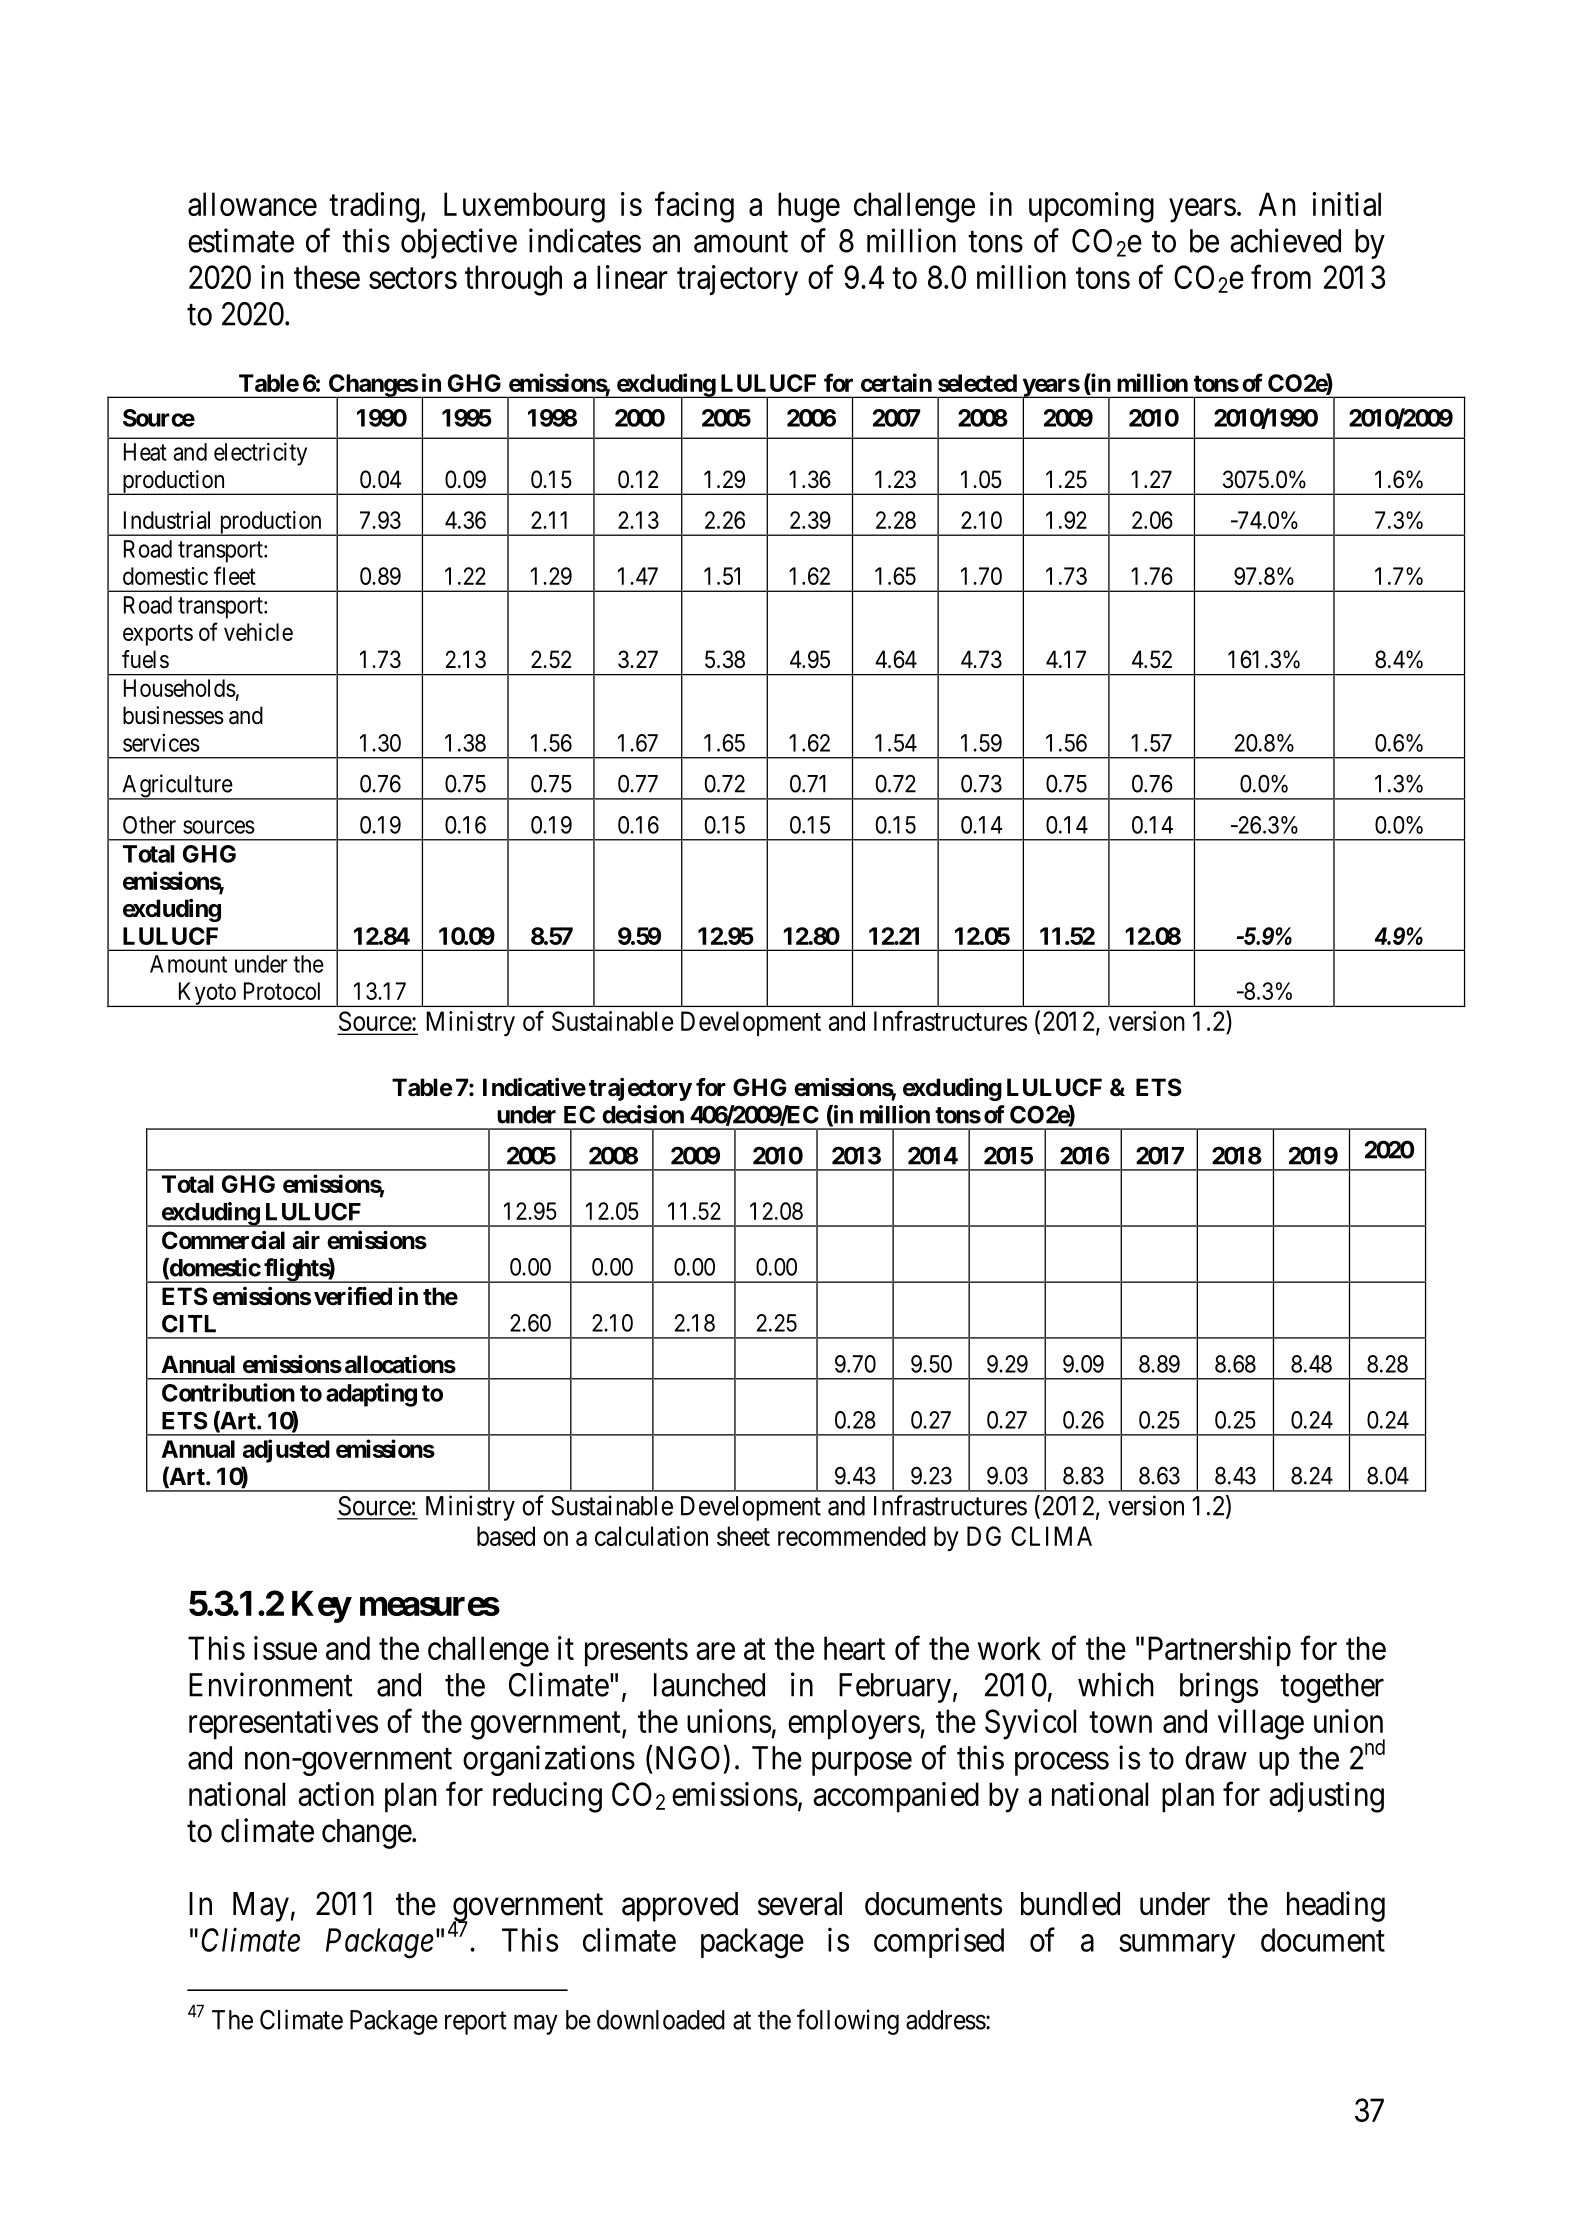  I want to click on from, so click(1281, 277).
